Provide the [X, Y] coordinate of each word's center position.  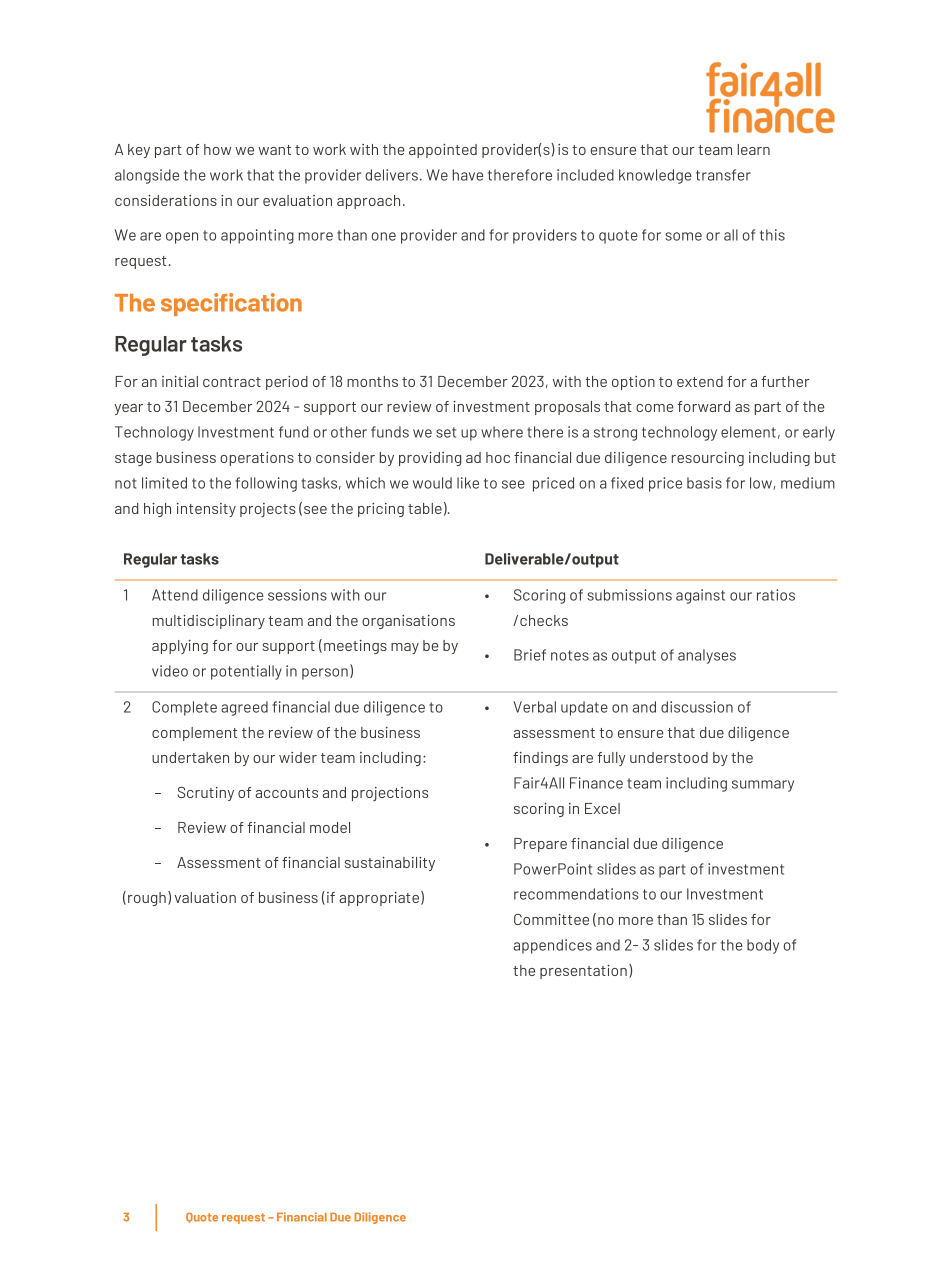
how [217, 149]
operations [257, 459]
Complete [184, 708]
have [468, 175]
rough [147, 899]
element [748, 432]
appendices [552, 946]
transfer [723, 175]
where [502, 432]
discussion [697, 707]
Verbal [535, 707]
